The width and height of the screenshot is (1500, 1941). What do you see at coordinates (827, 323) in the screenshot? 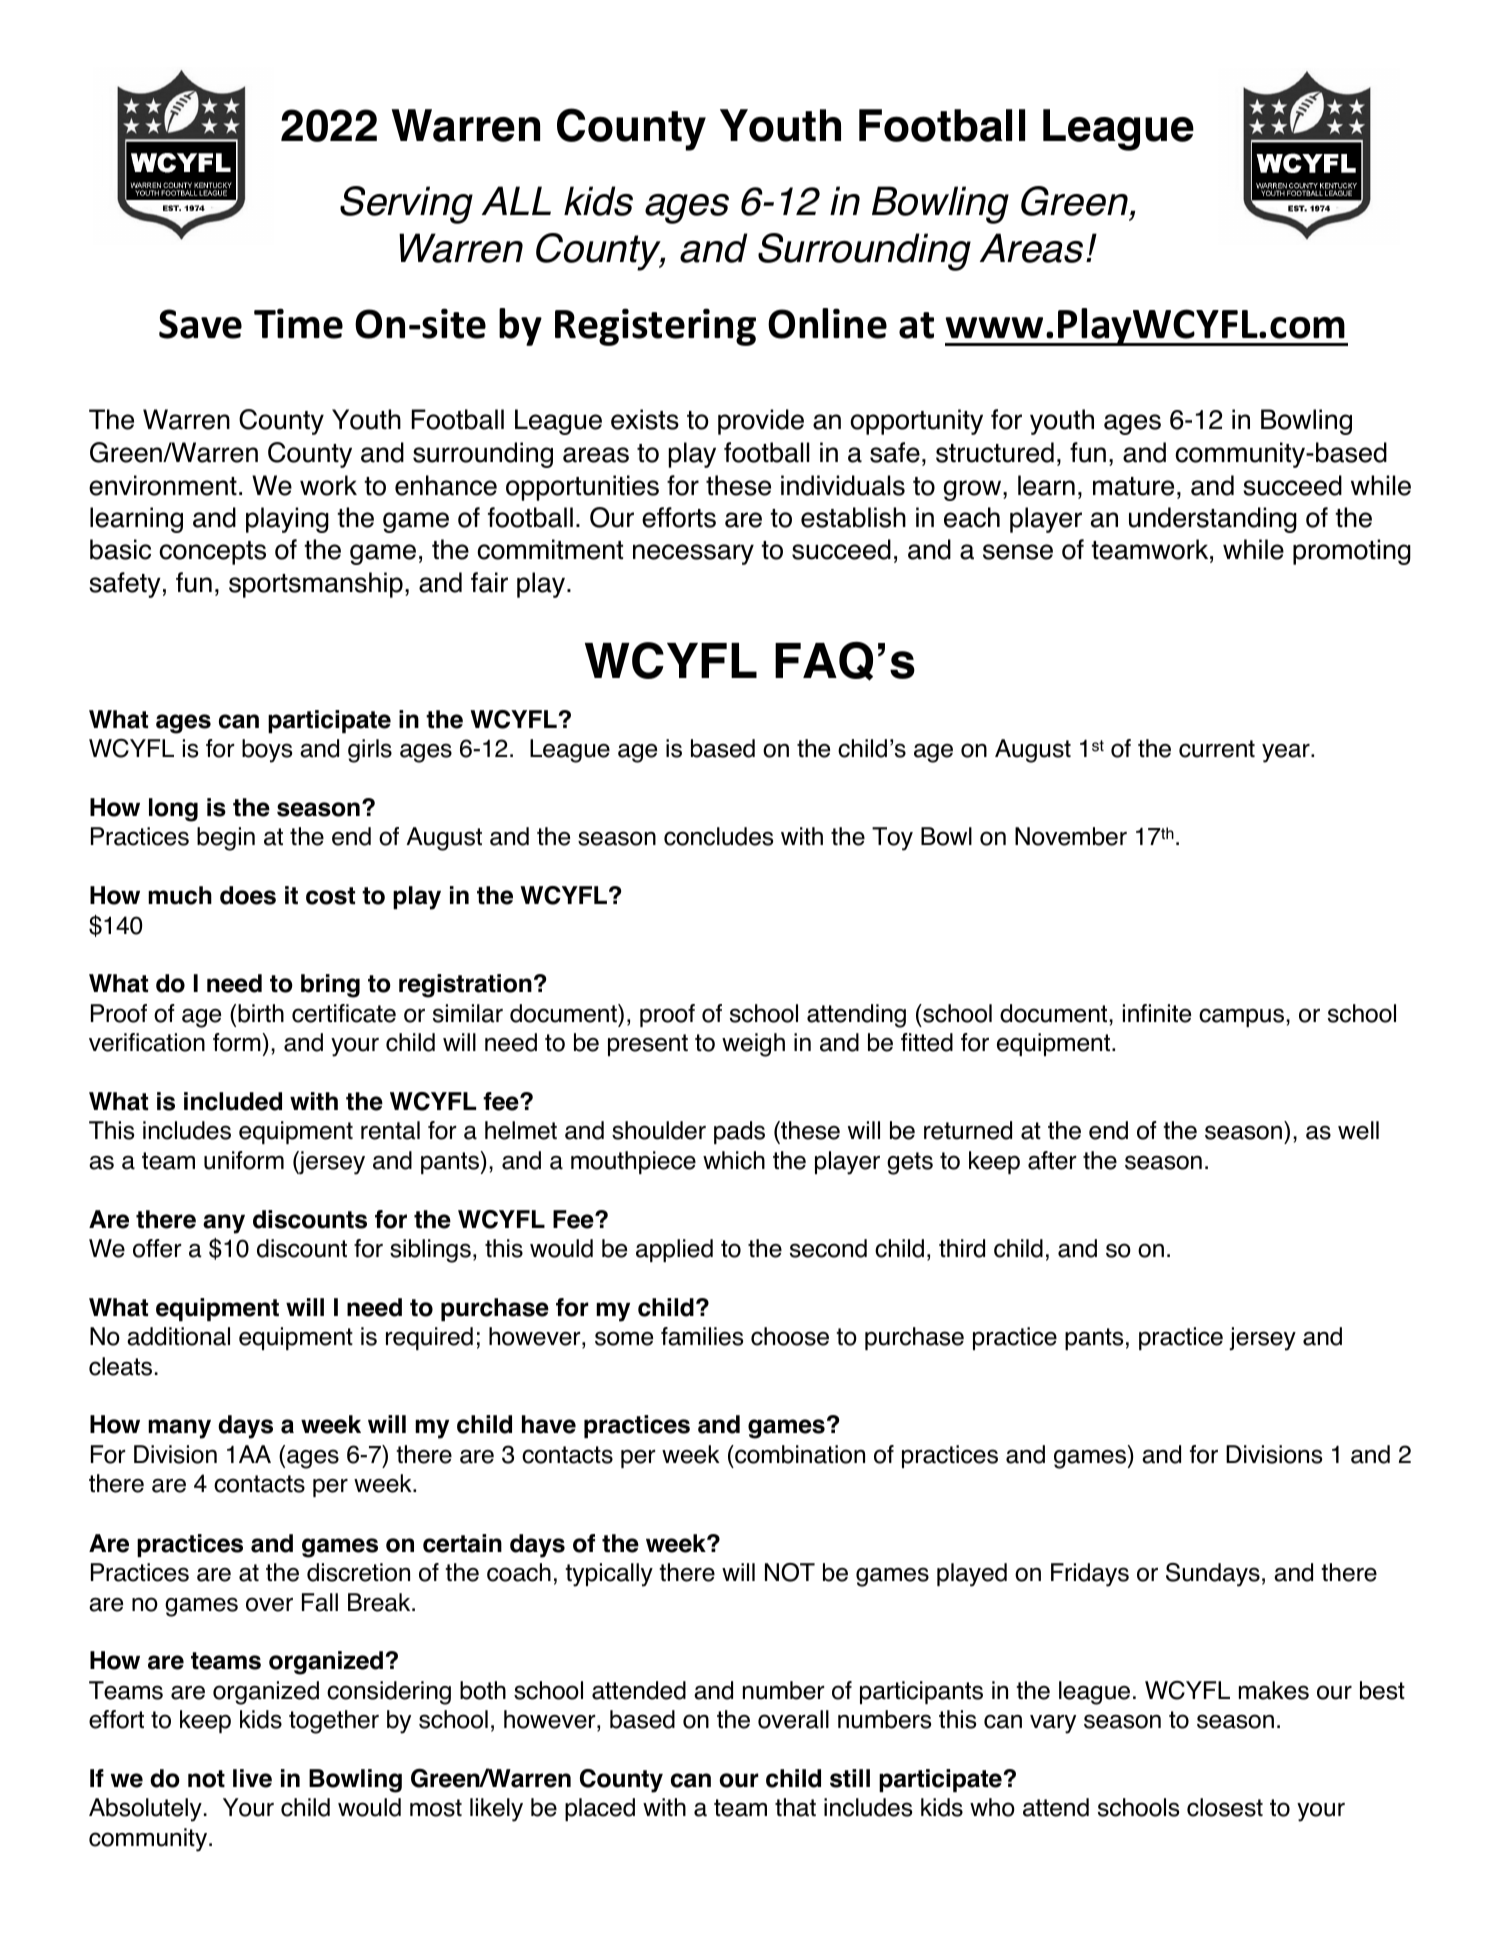
I see `Online` at bounding box center [827, 323].
